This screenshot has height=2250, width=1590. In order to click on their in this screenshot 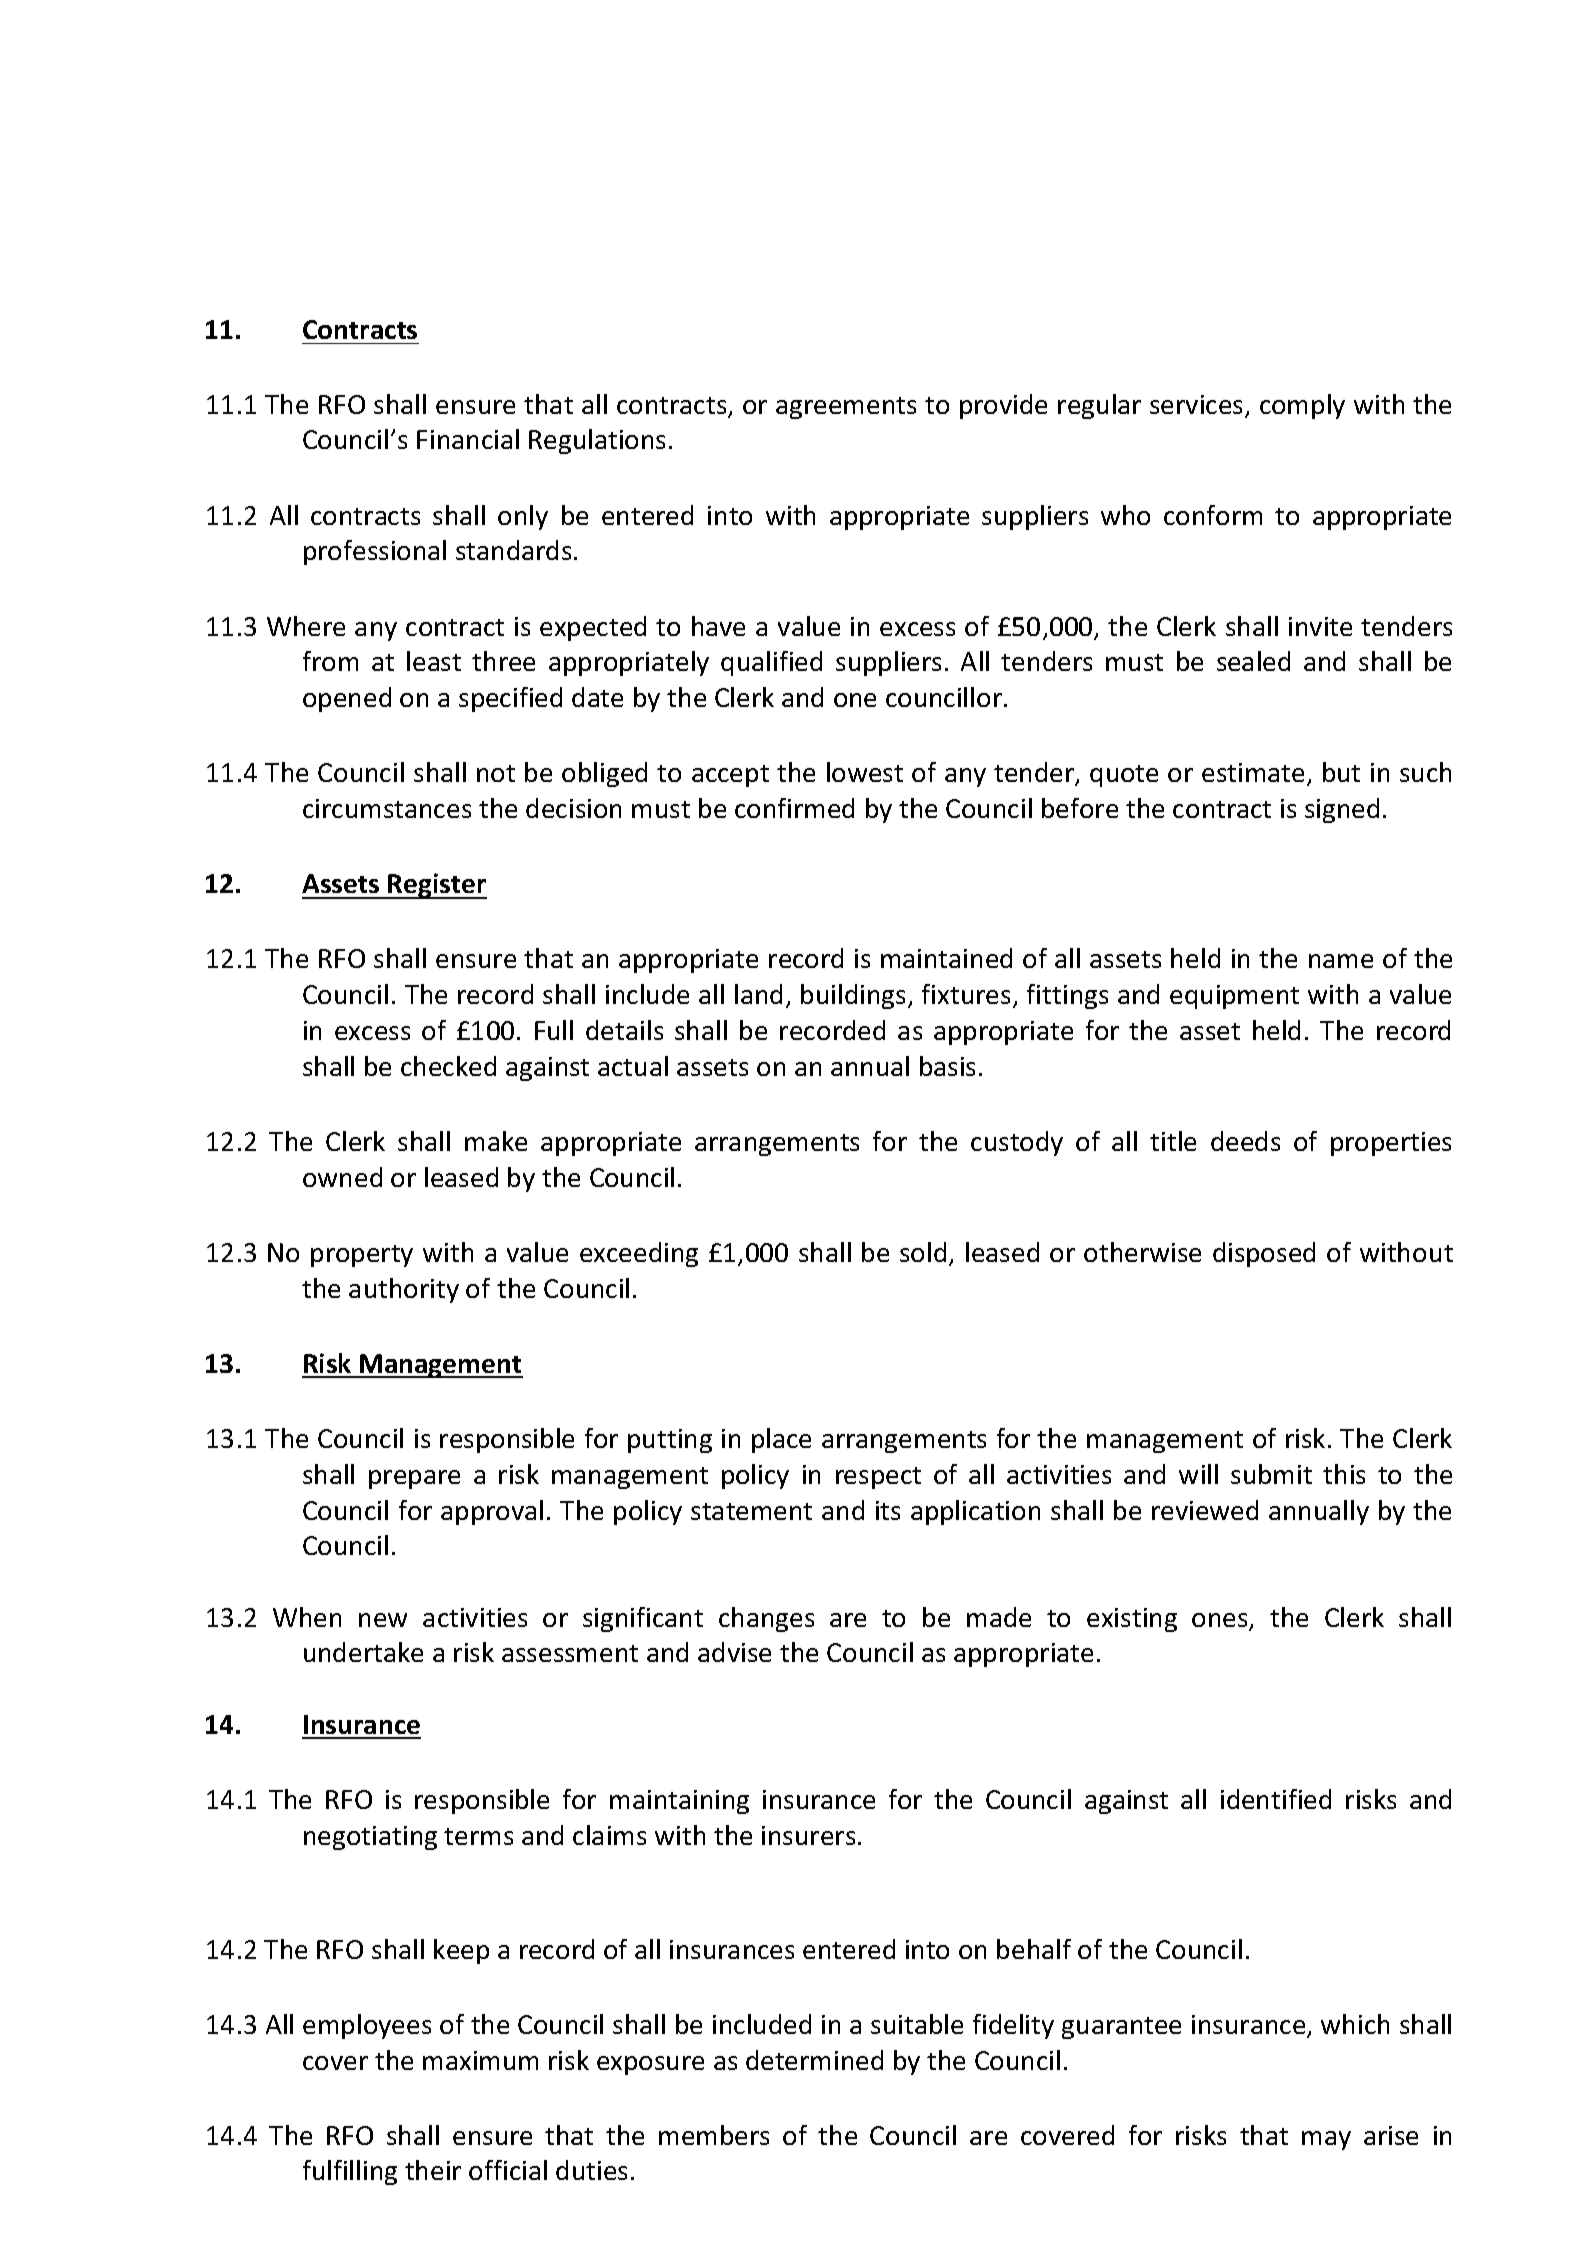, I will do `click(433, 2170)`.
